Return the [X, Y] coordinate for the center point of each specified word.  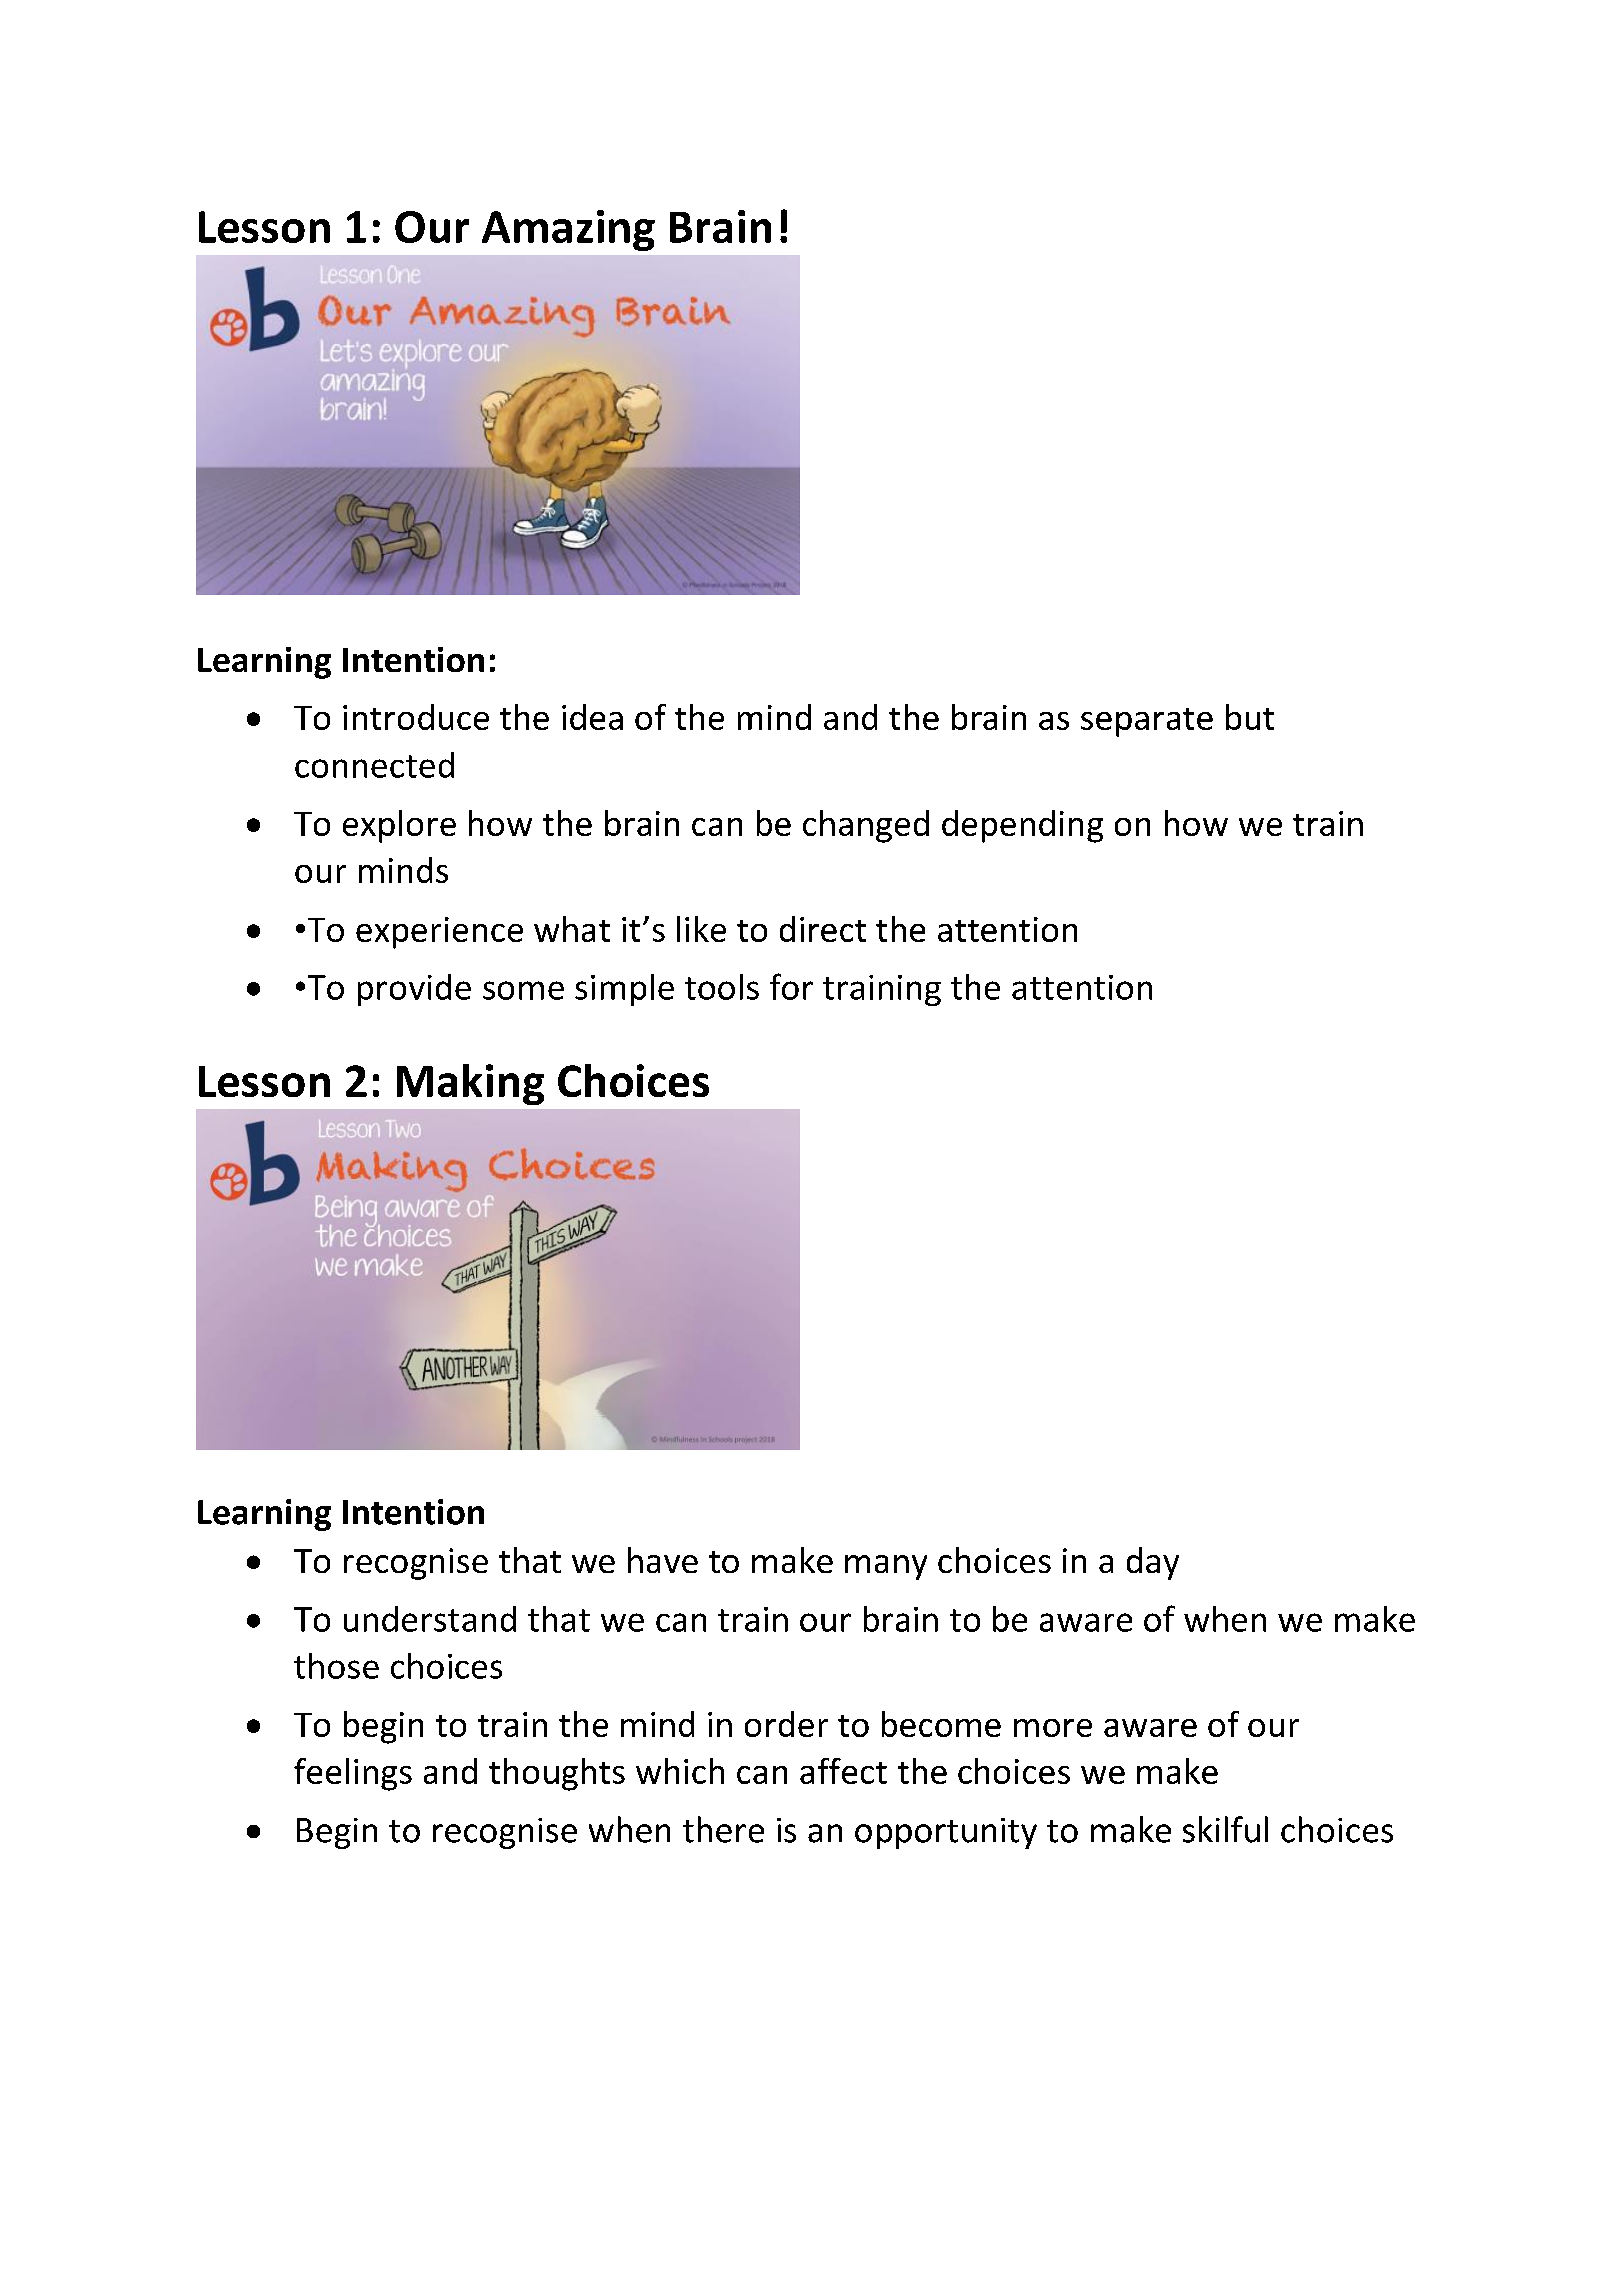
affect [843, 1771]
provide [414, 990]
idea [592, 717]
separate [1147, 722]
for [791, 986]
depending [1022, 826]
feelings [353, 1774]
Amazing [568, 230]
